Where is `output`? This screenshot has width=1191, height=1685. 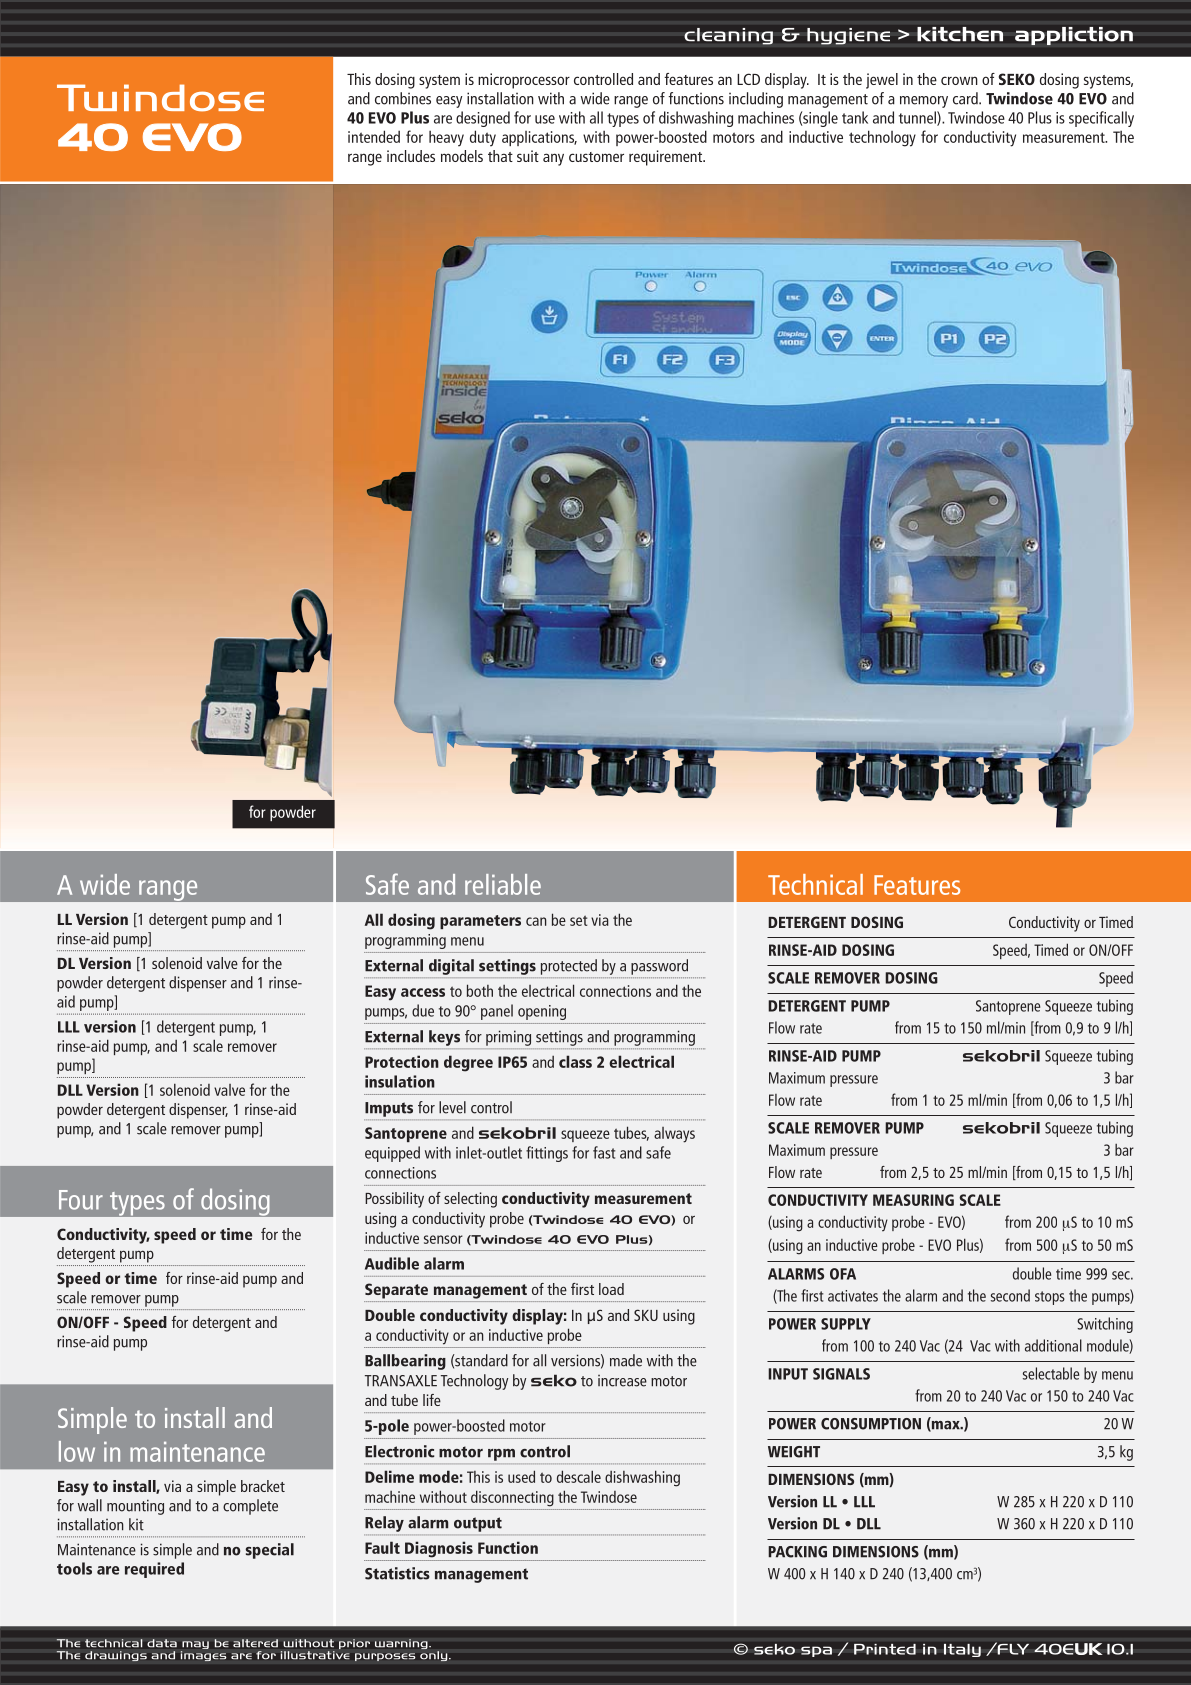 output is located at coordinates (478, 1524).
